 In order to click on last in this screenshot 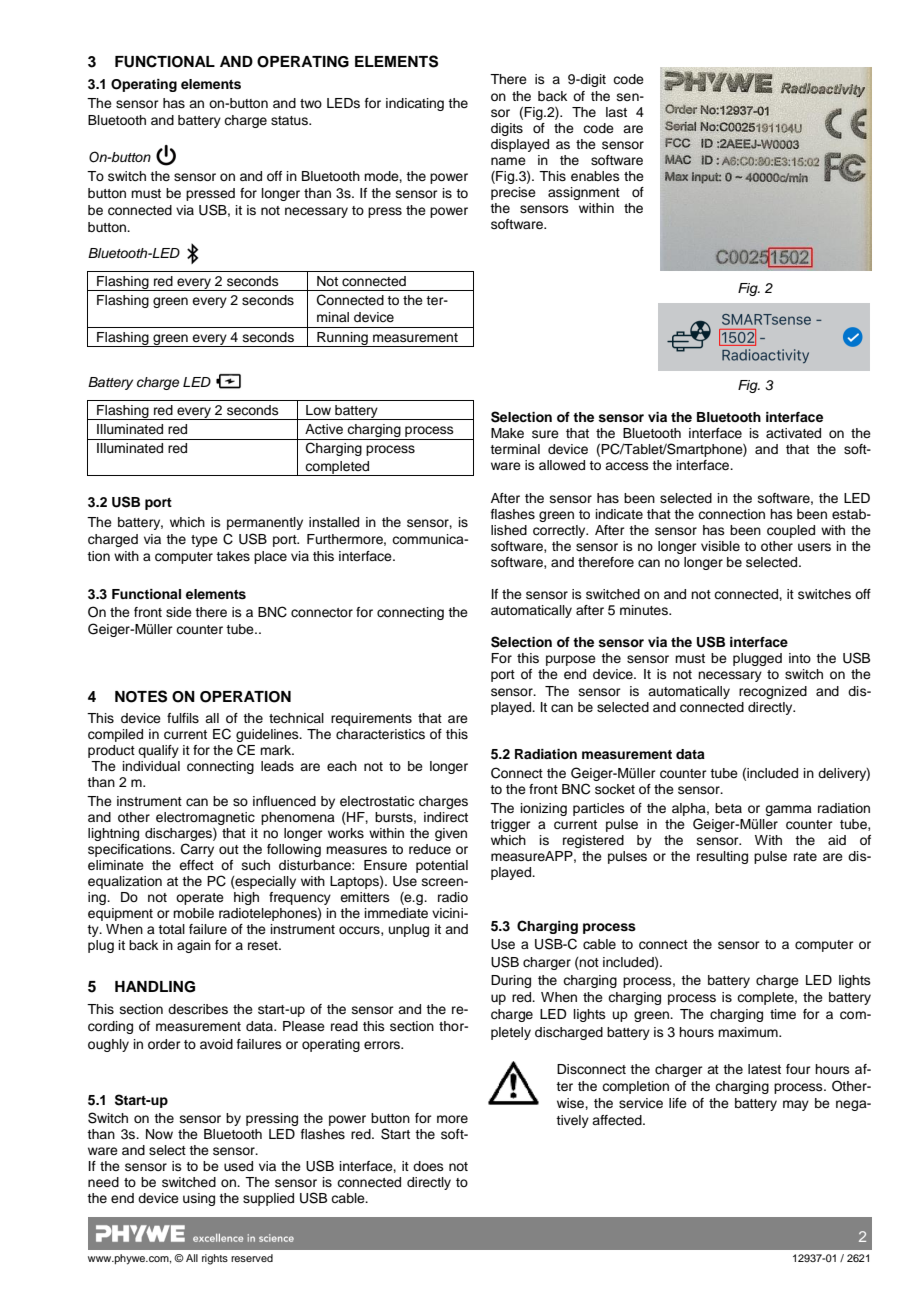, I will do `click(616, 112)`.
